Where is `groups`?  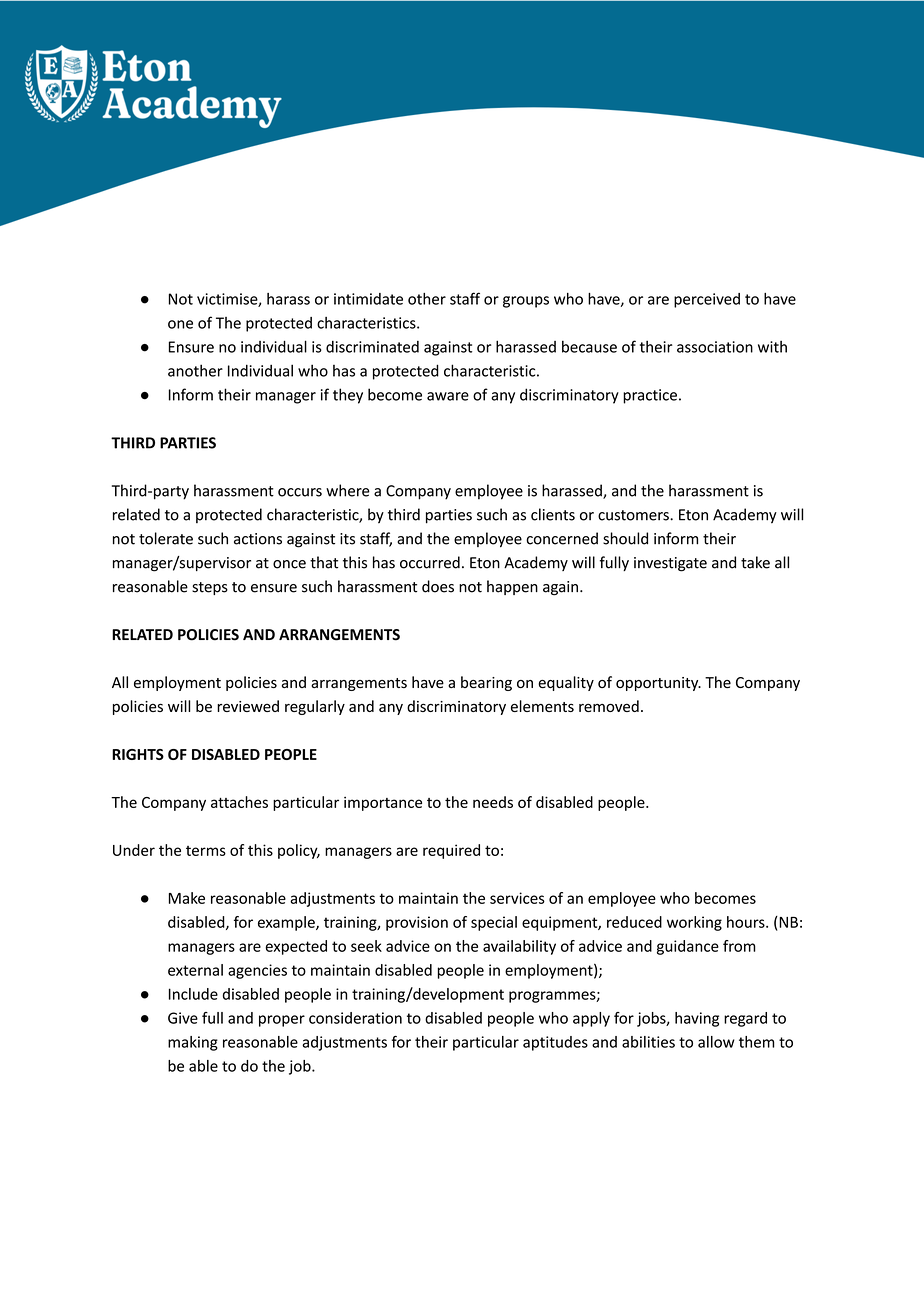 groups is located at coordinates (526, 302).
